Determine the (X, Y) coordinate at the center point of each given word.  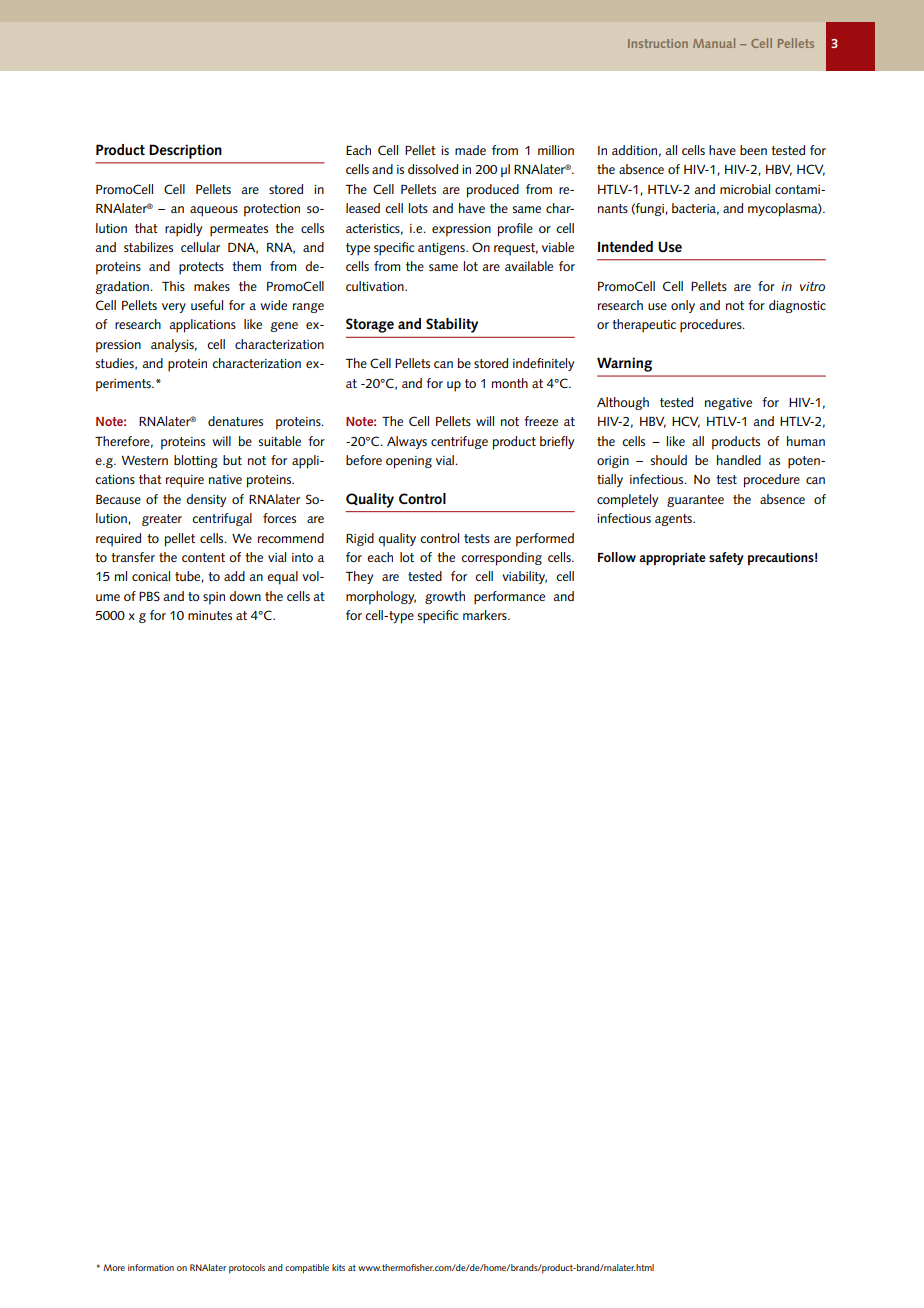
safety (726, 558)
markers (486, 615)
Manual (714, 43)
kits (338, 1267)
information (151, 1267)
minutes (210, 615)
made (470, 150)
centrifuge (459, 442)
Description (185, 151)
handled (739, 460)
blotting (196, 461)
